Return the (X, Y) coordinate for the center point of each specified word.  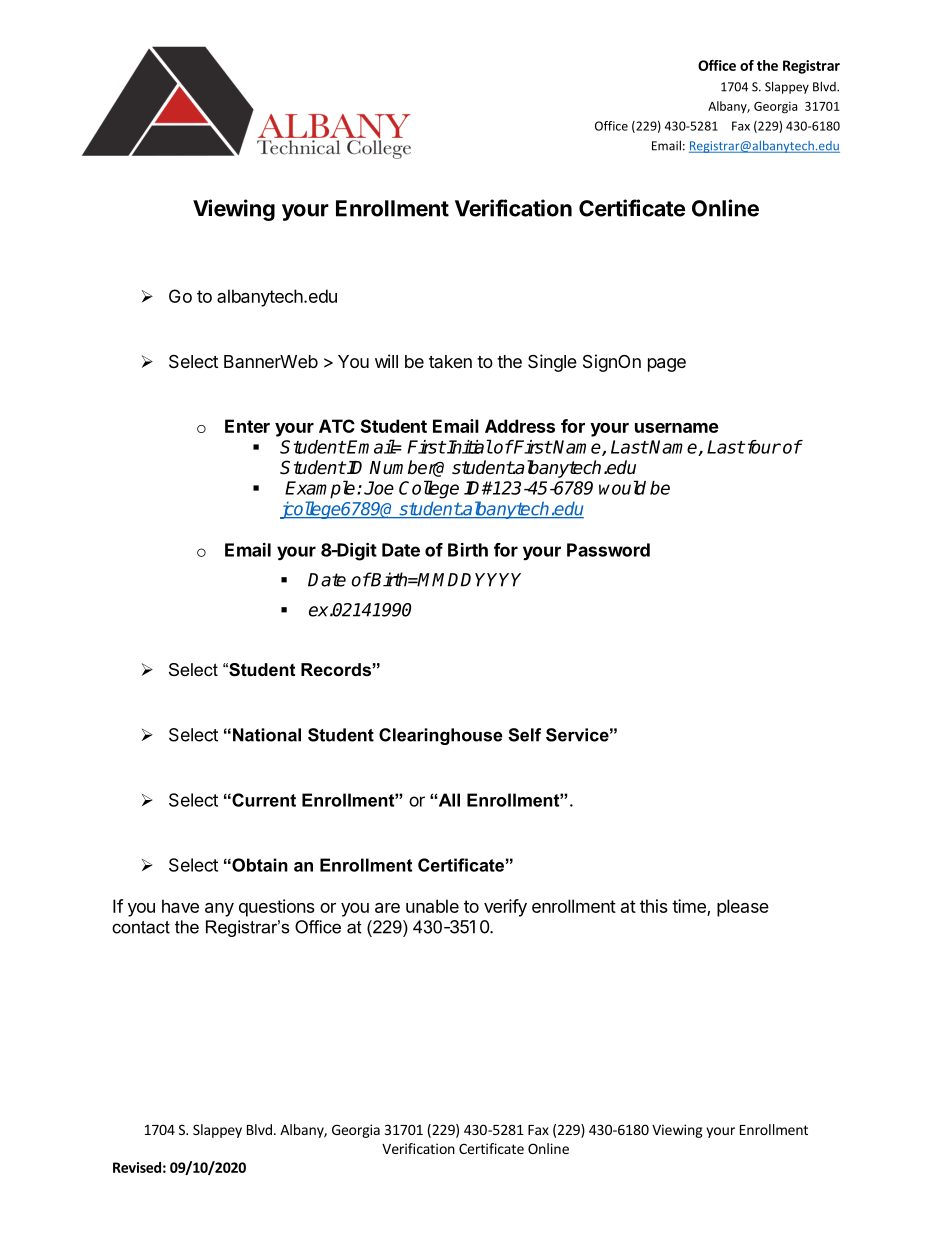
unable (432, 906)
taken (450, 361)
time (689, 906)
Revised (137, 1167)
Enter (247, 426)
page (667, 365)
